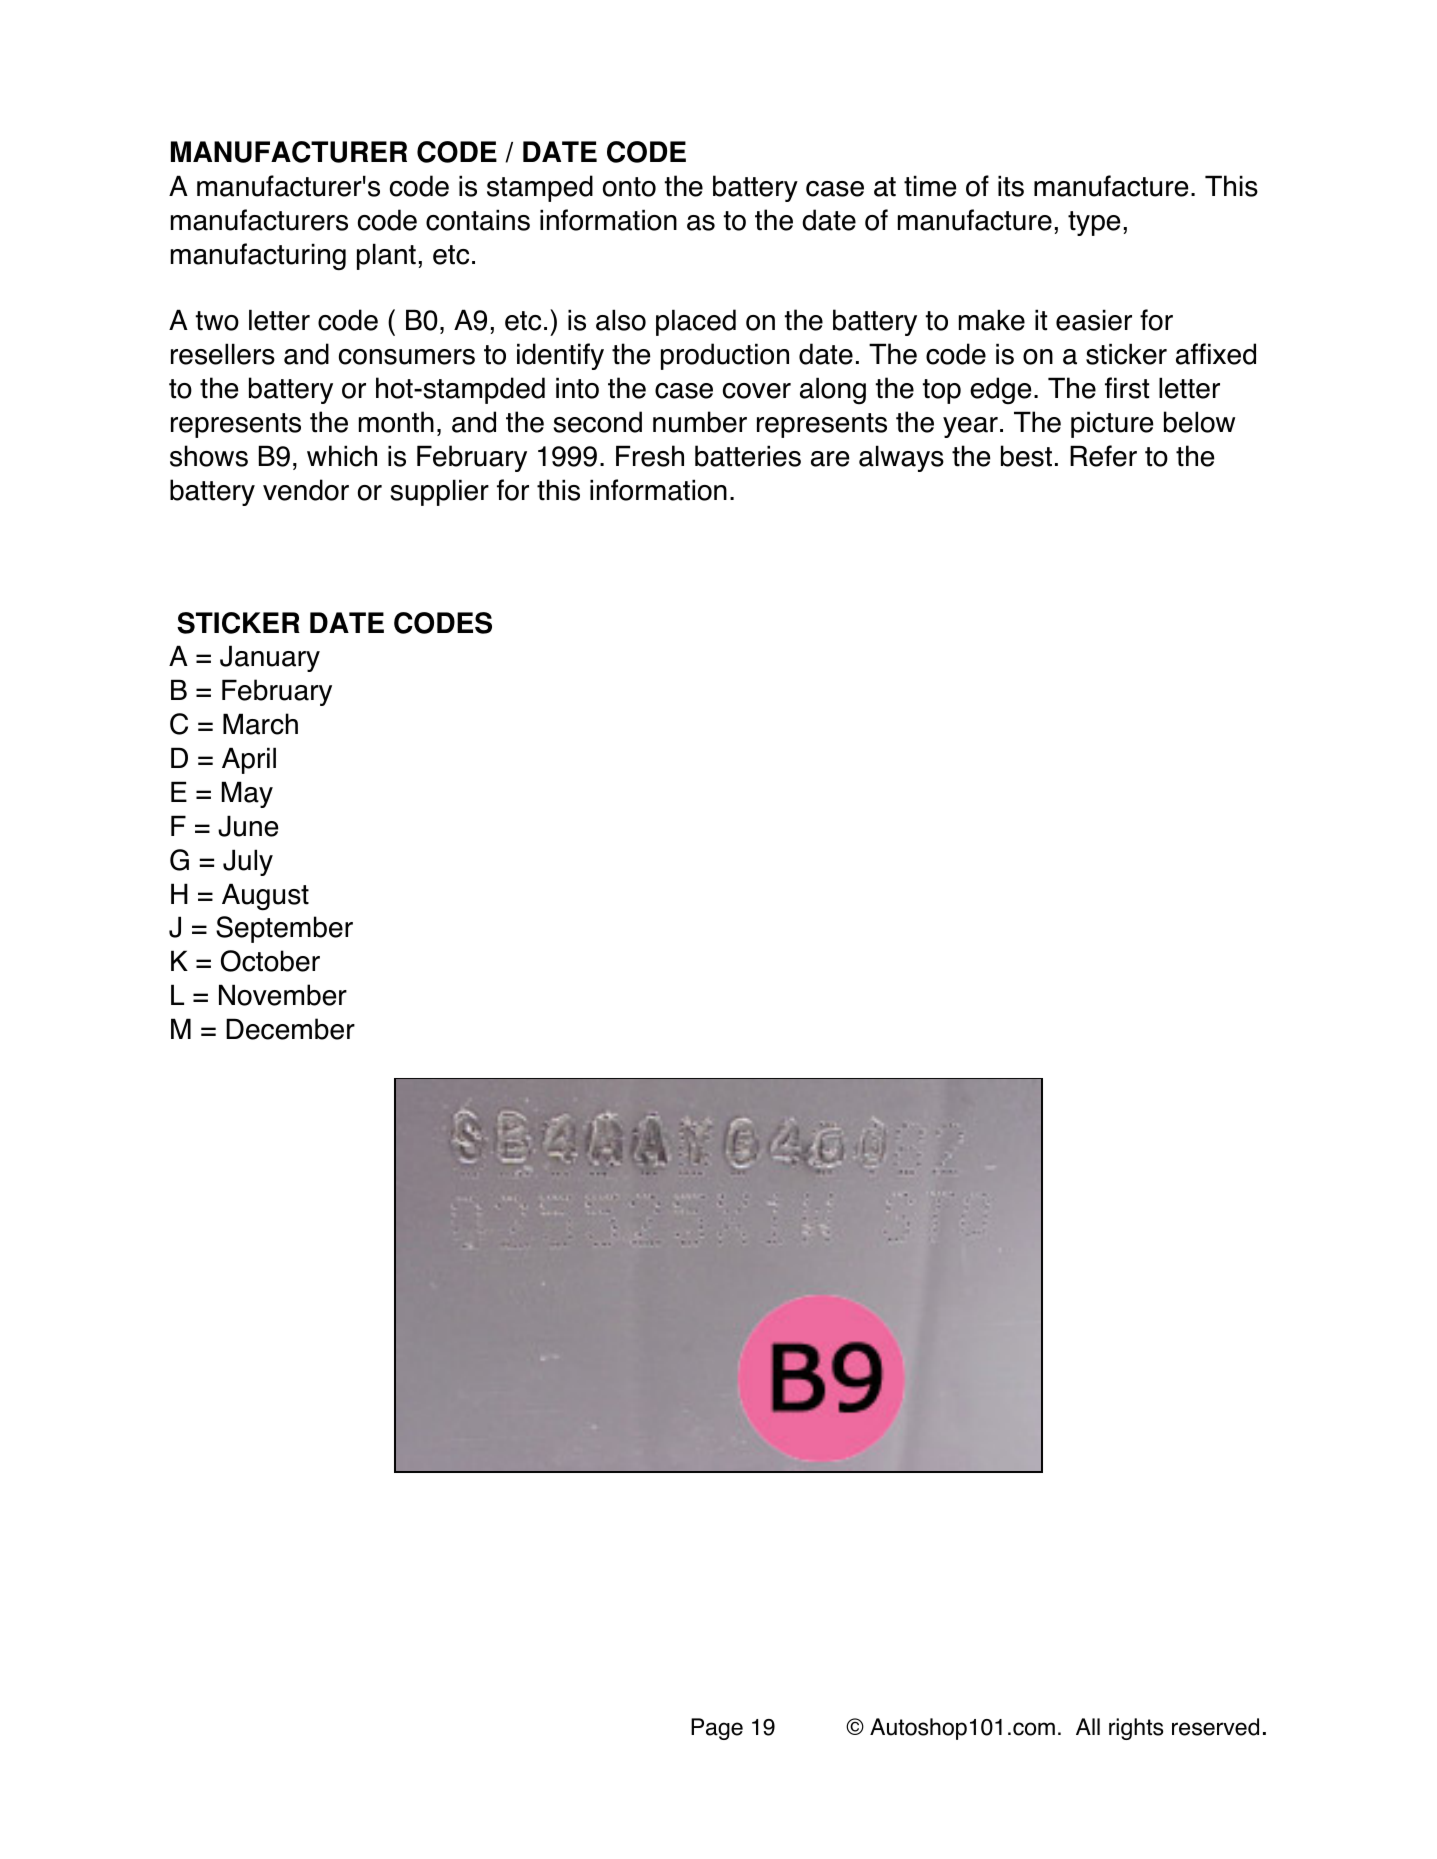 The height and width of the screenshot is (1859, 1437). I want to click on Page, so click(717, 1729).
